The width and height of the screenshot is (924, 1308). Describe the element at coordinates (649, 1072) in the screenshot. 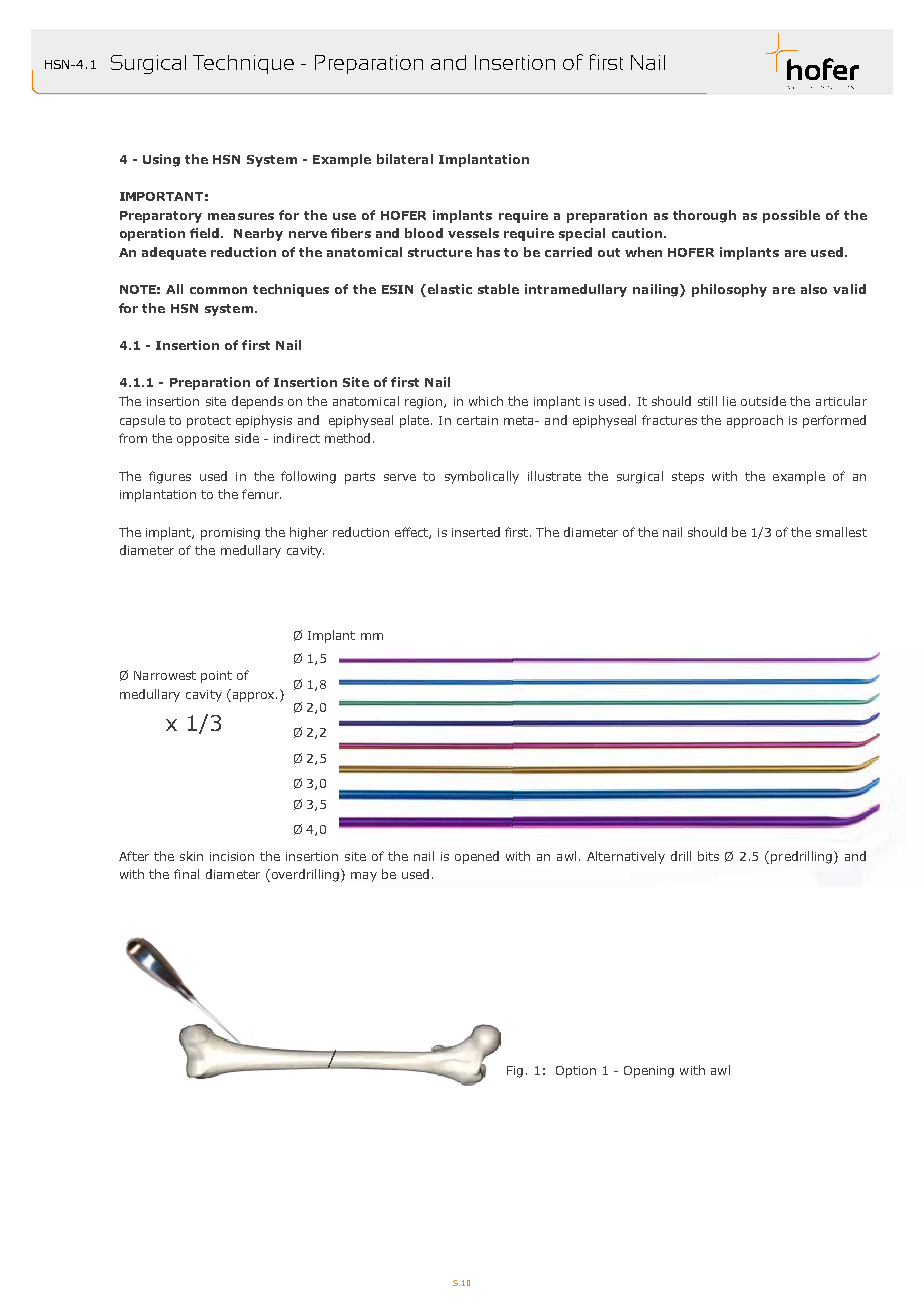

I see `Opening` at that location.
